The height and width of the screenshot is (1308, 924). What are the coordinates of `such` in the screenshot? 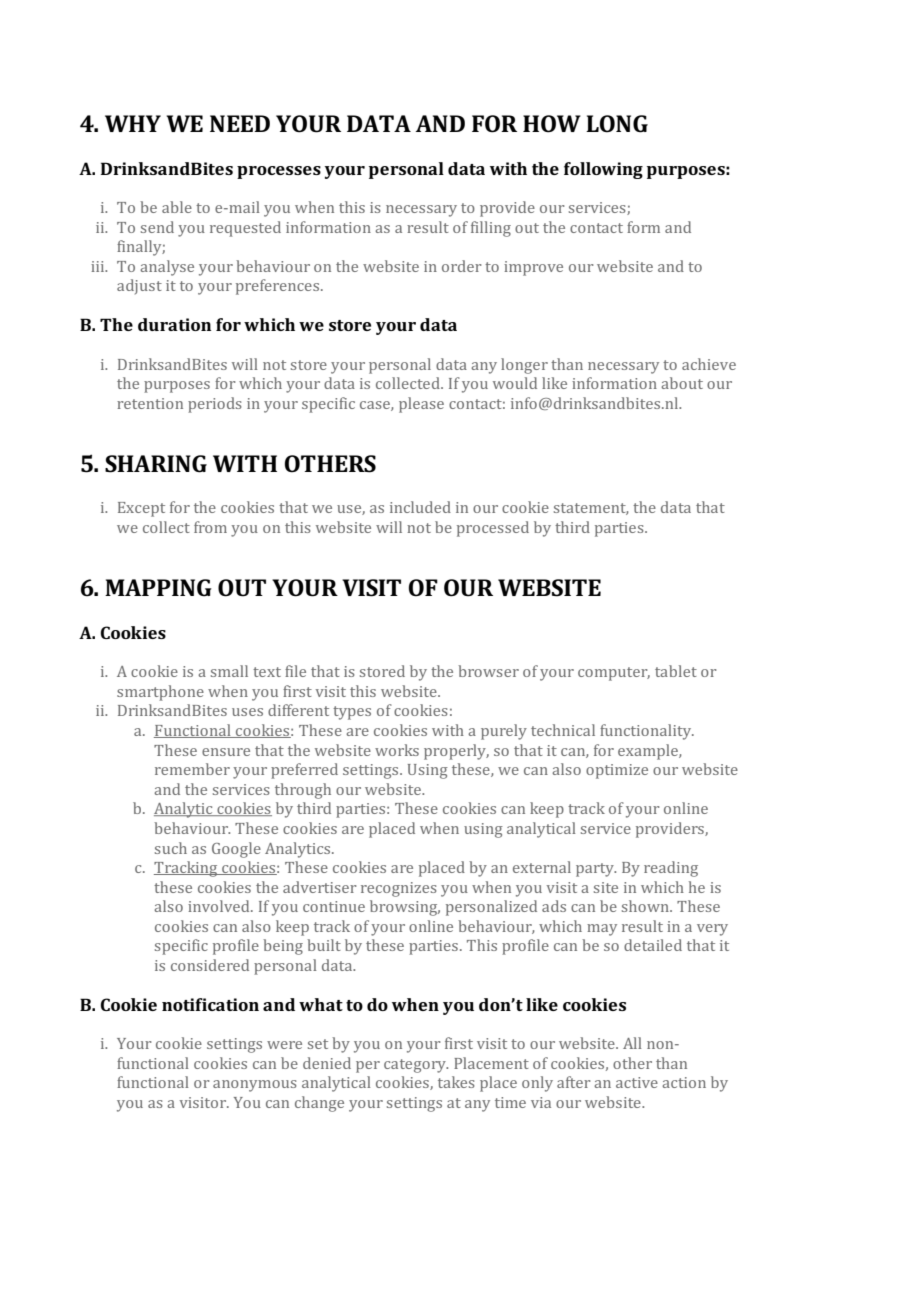 It's located at (171, 848).
